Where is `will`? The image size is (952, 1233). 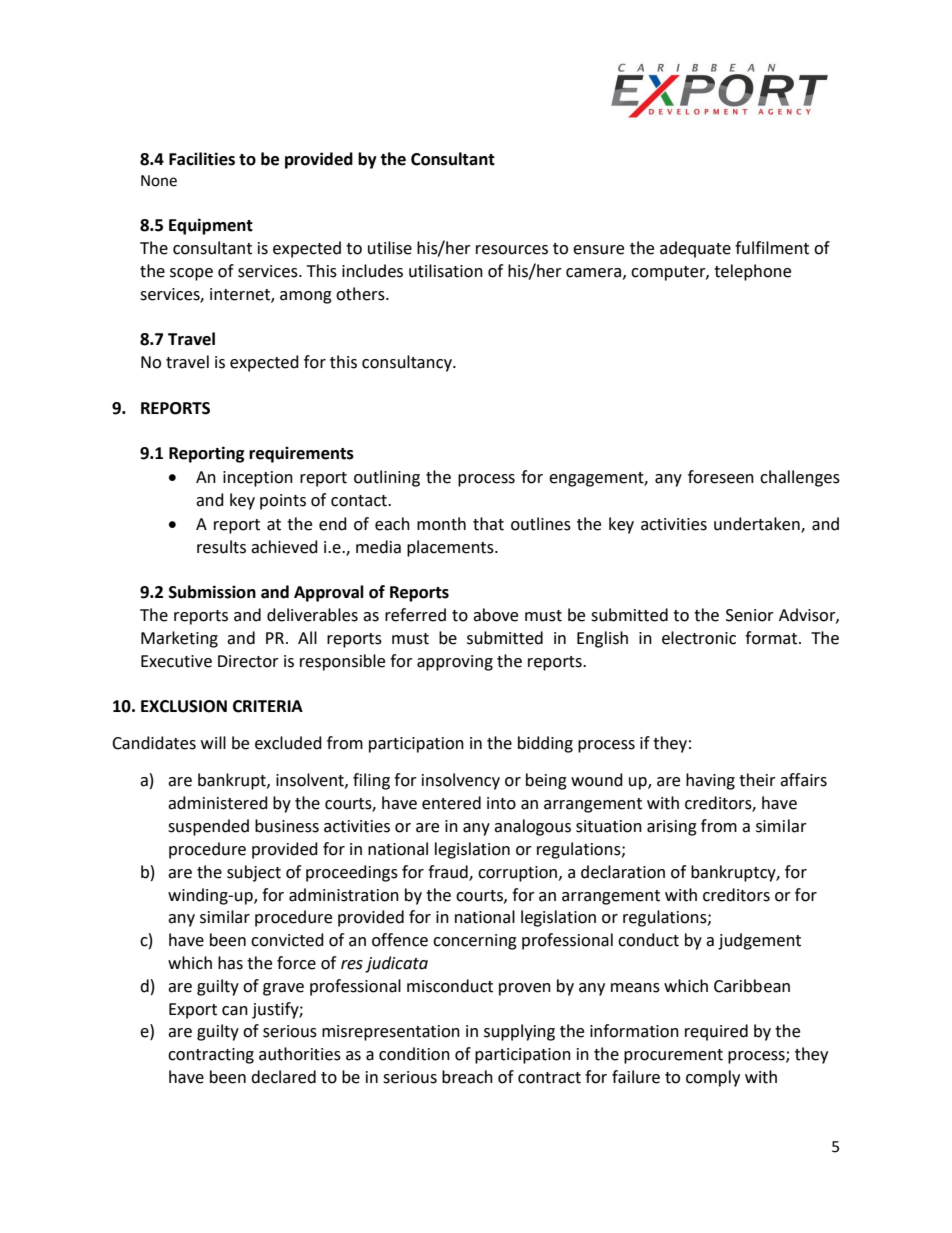 will is located at coordinates (213, 742).
